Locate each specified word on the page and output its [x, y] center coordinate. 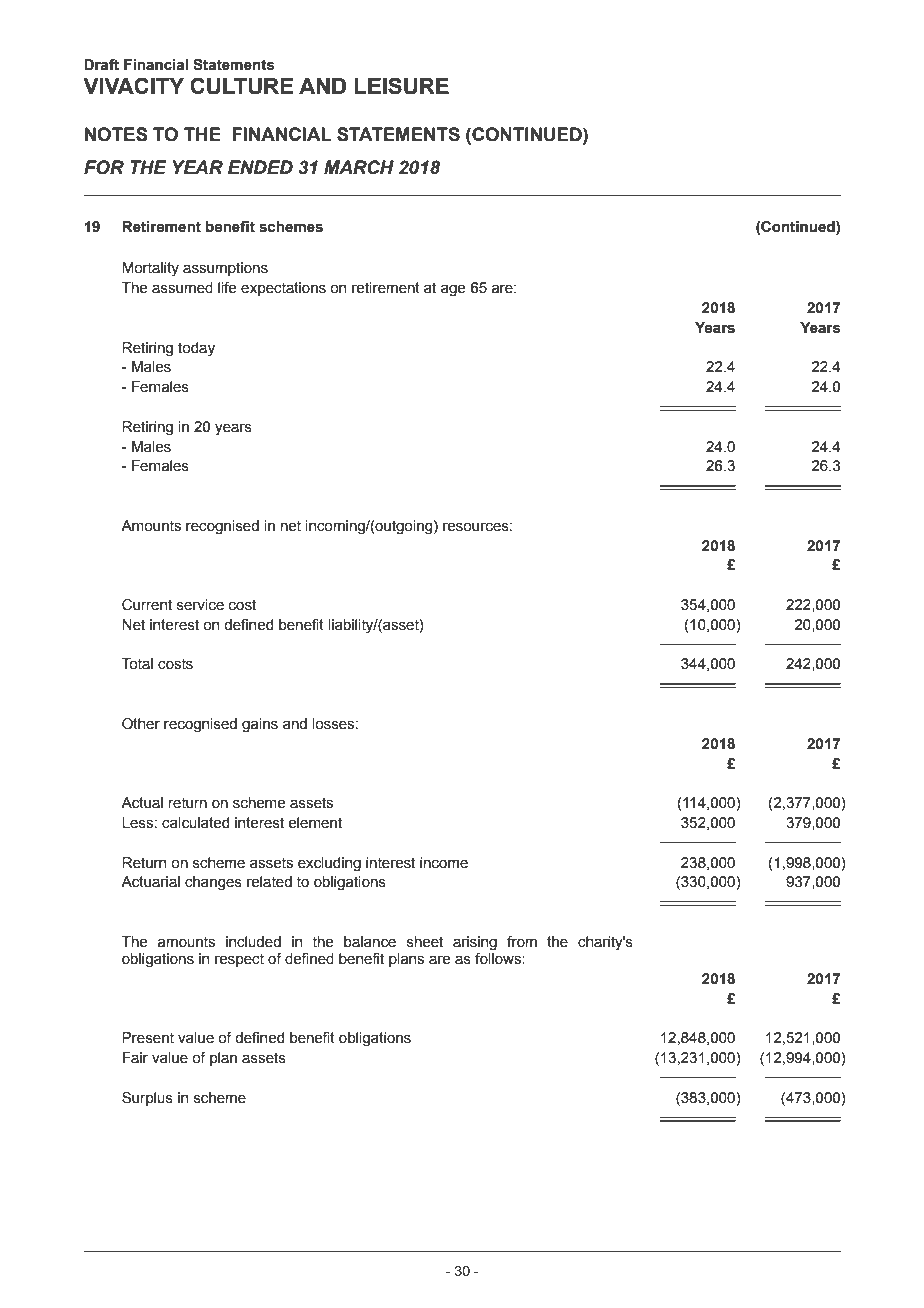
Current [147, 605]
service [200, 605]
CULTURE [241, 86]
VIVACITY [133, 85]
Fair [135, 1058]
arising [475, 943]
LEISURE [402, 86]
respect [239, 960]
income [444, 863]
